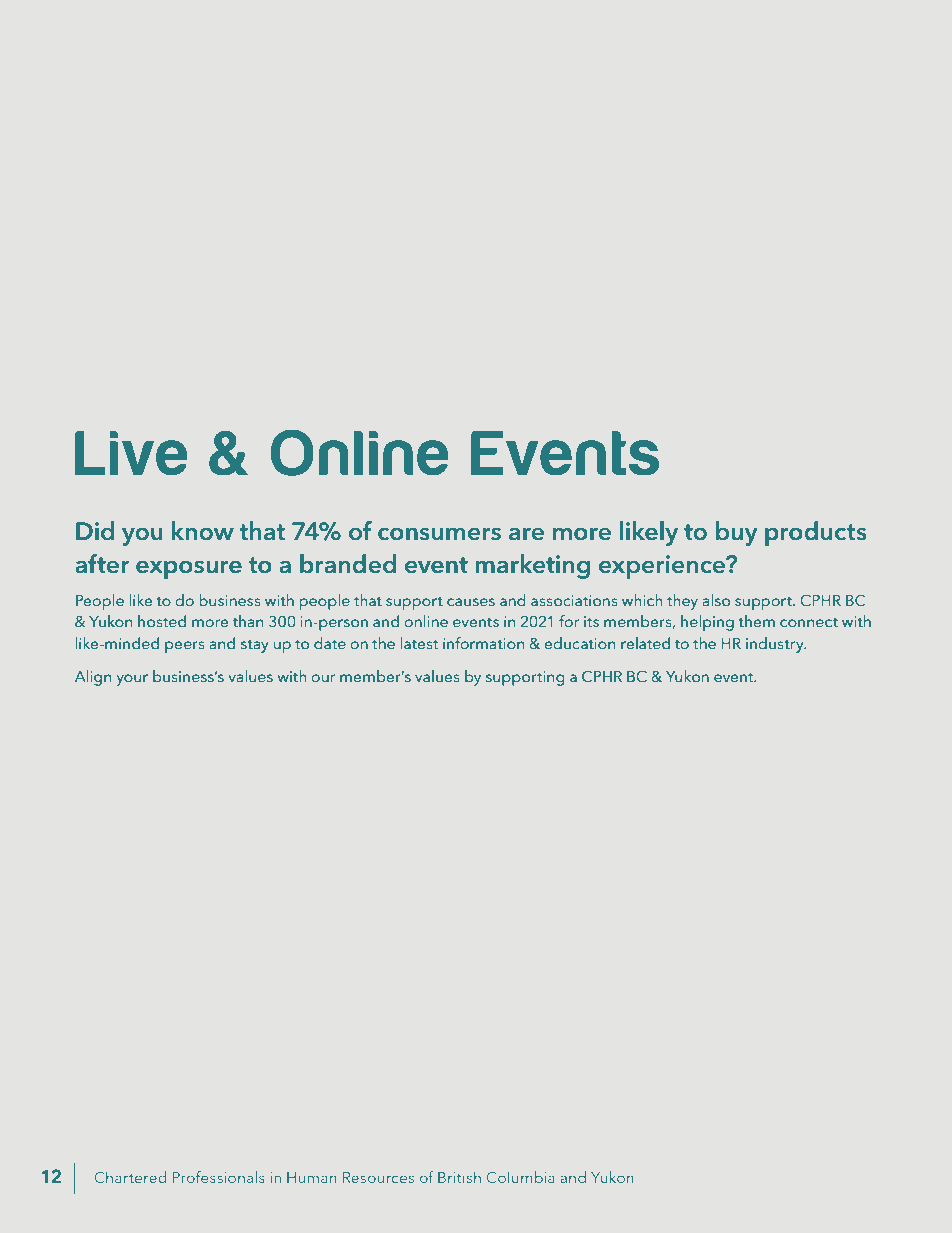 This page has width=952, height=1233. Describe the element at coordinates (459, 1177) in the page. I see `British` at that location.
